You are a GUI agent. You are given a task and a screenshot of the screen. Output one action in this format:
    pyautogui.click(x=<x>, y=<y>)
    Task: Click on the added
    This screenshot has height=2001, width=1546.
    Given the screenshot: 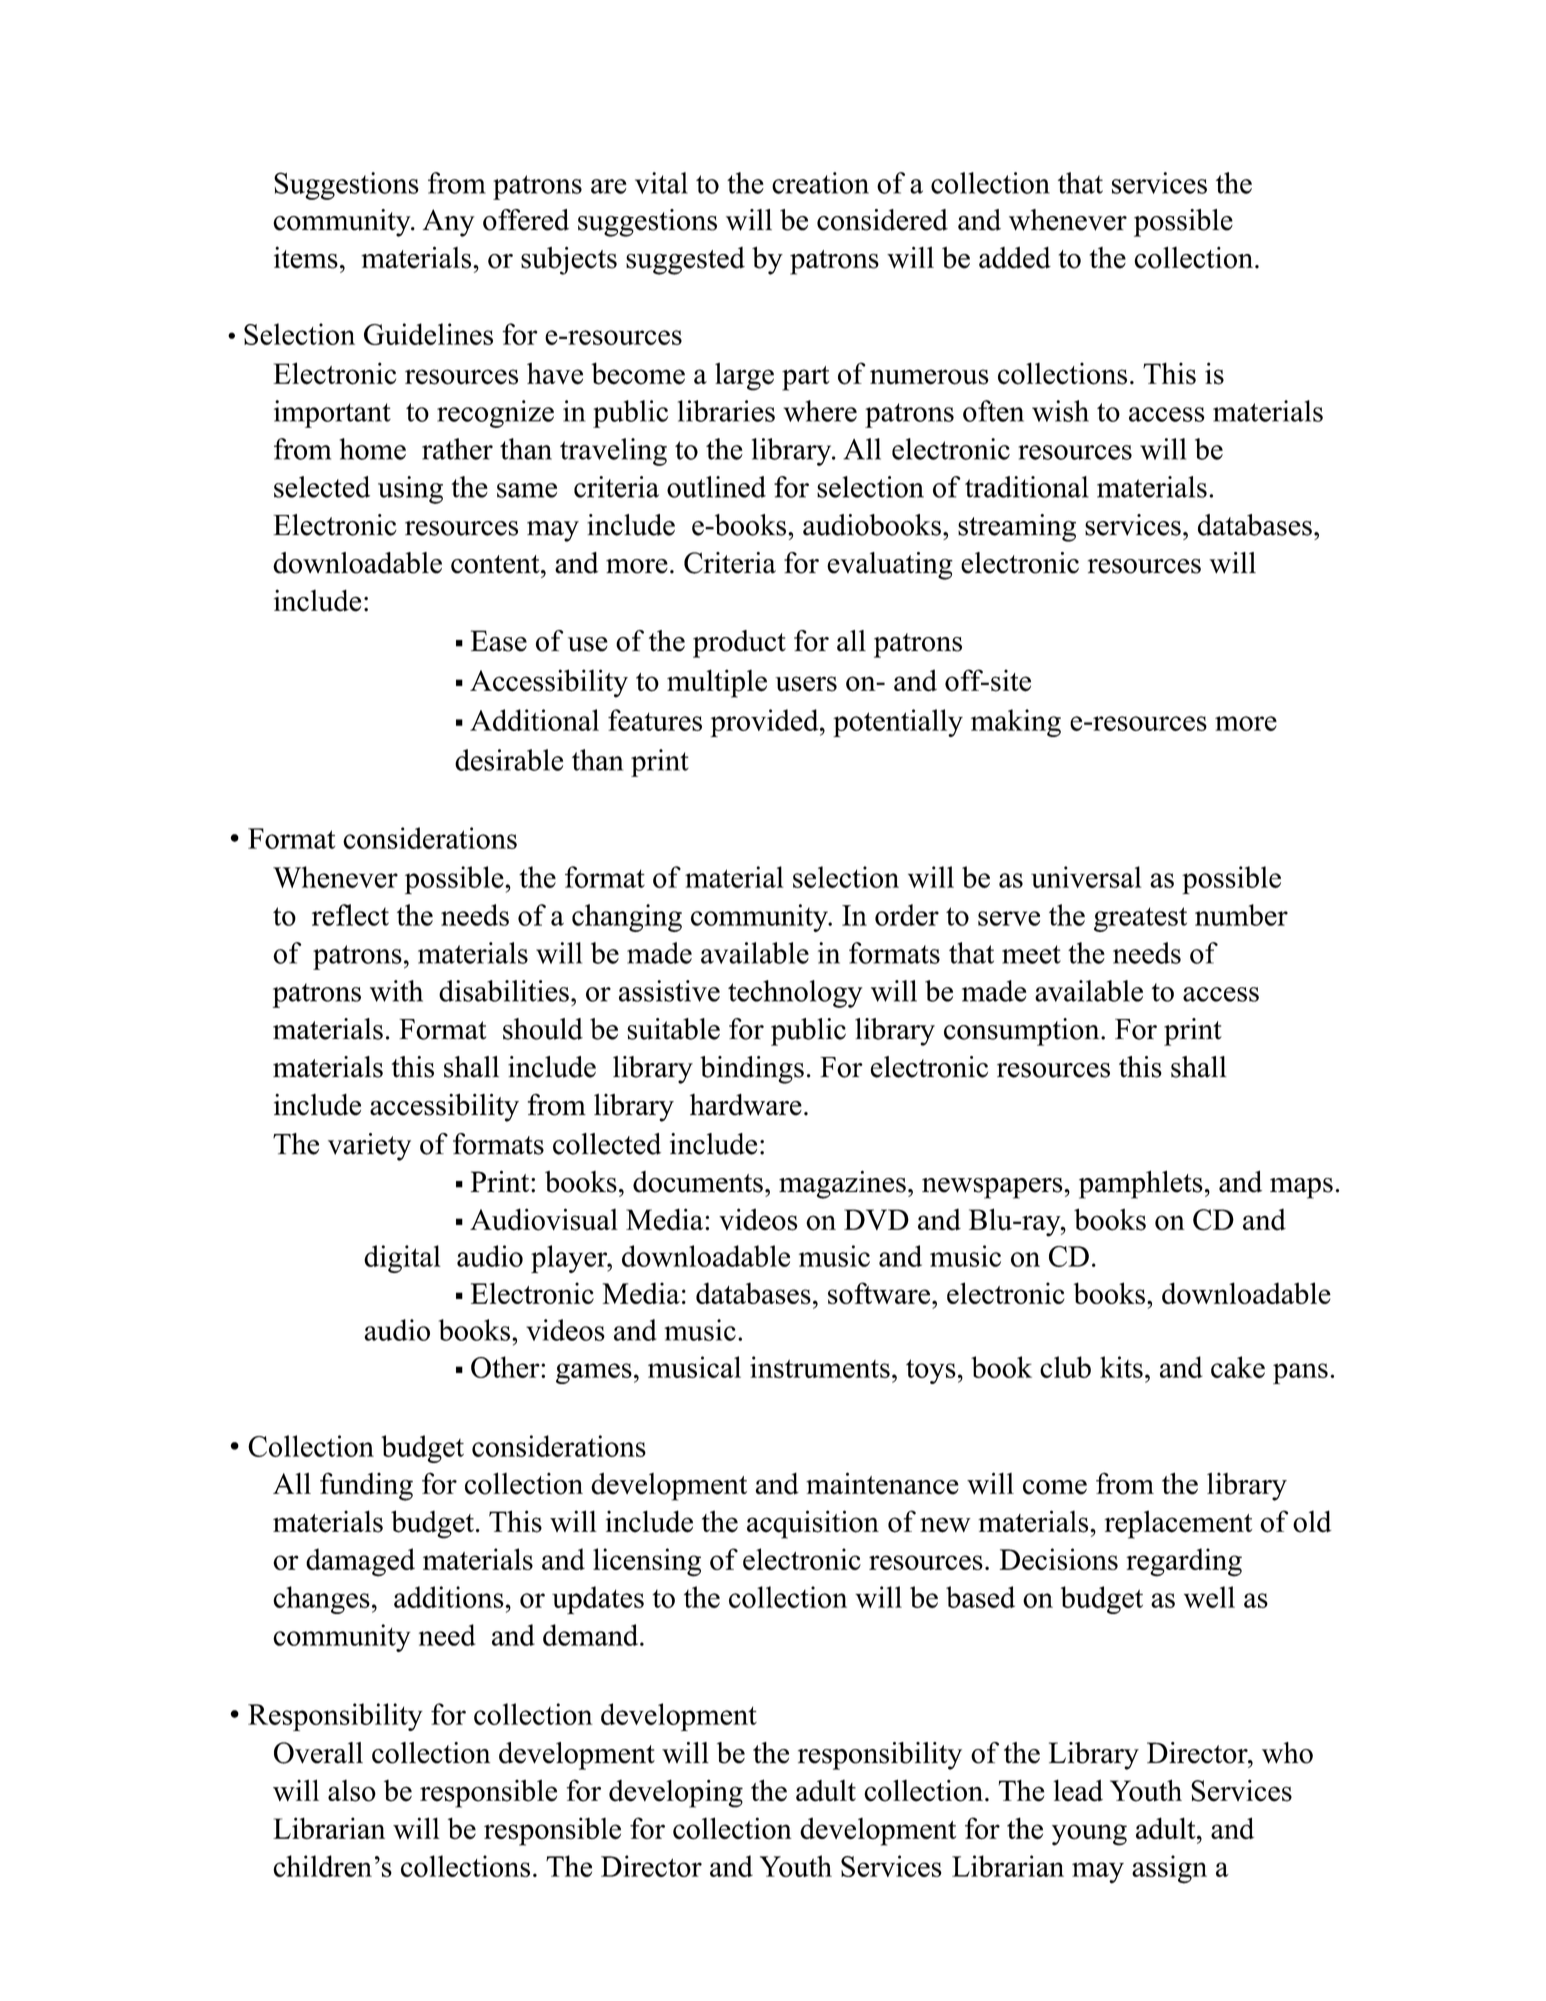 What is the action you would take?
    pyautogui.click(x=1015, y=258)
